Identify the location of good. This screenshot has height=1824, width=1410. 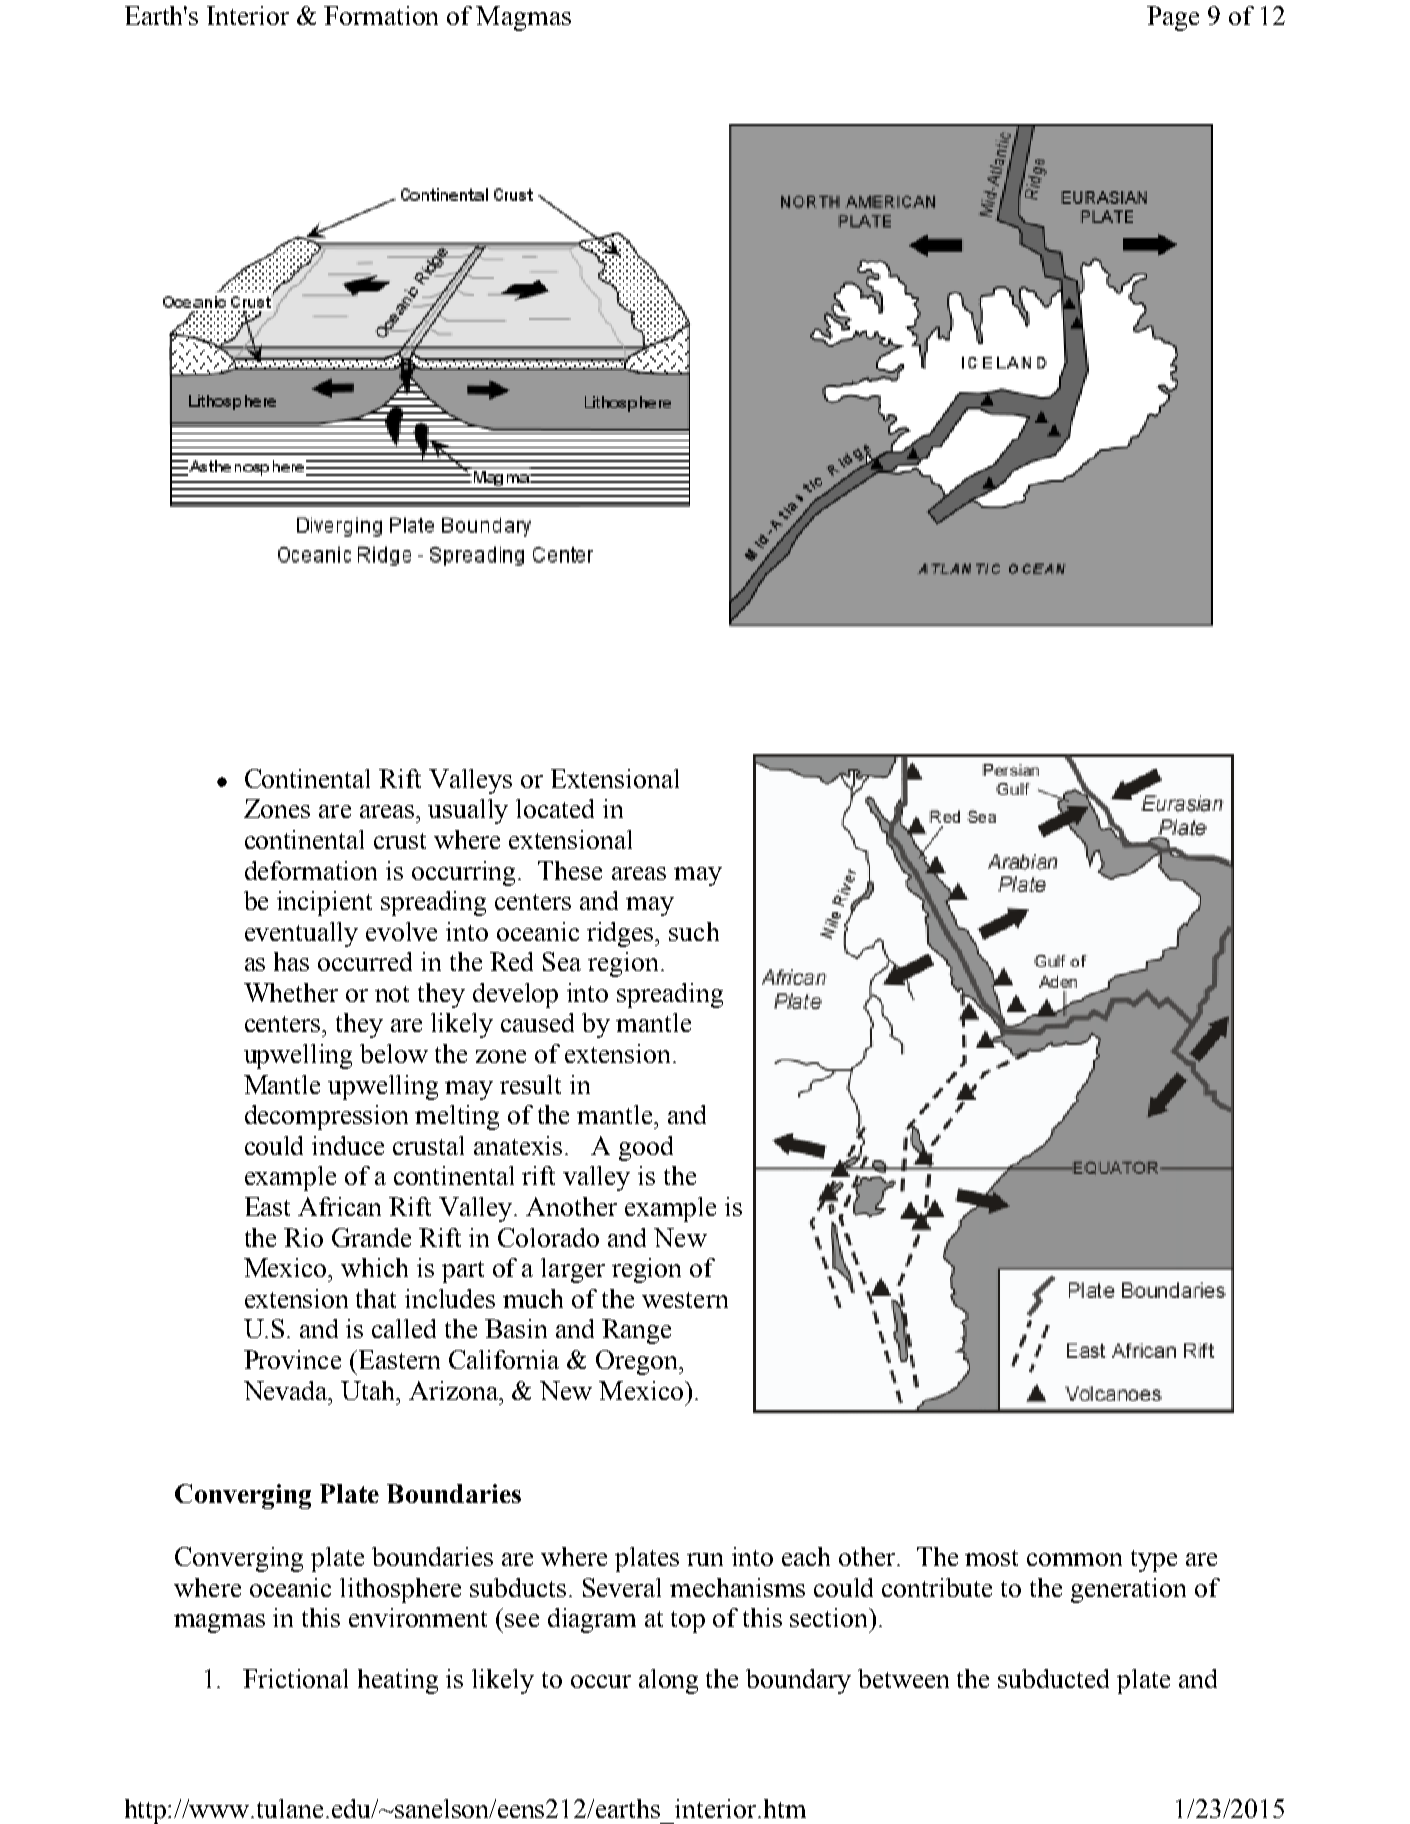
(646, 1148).
